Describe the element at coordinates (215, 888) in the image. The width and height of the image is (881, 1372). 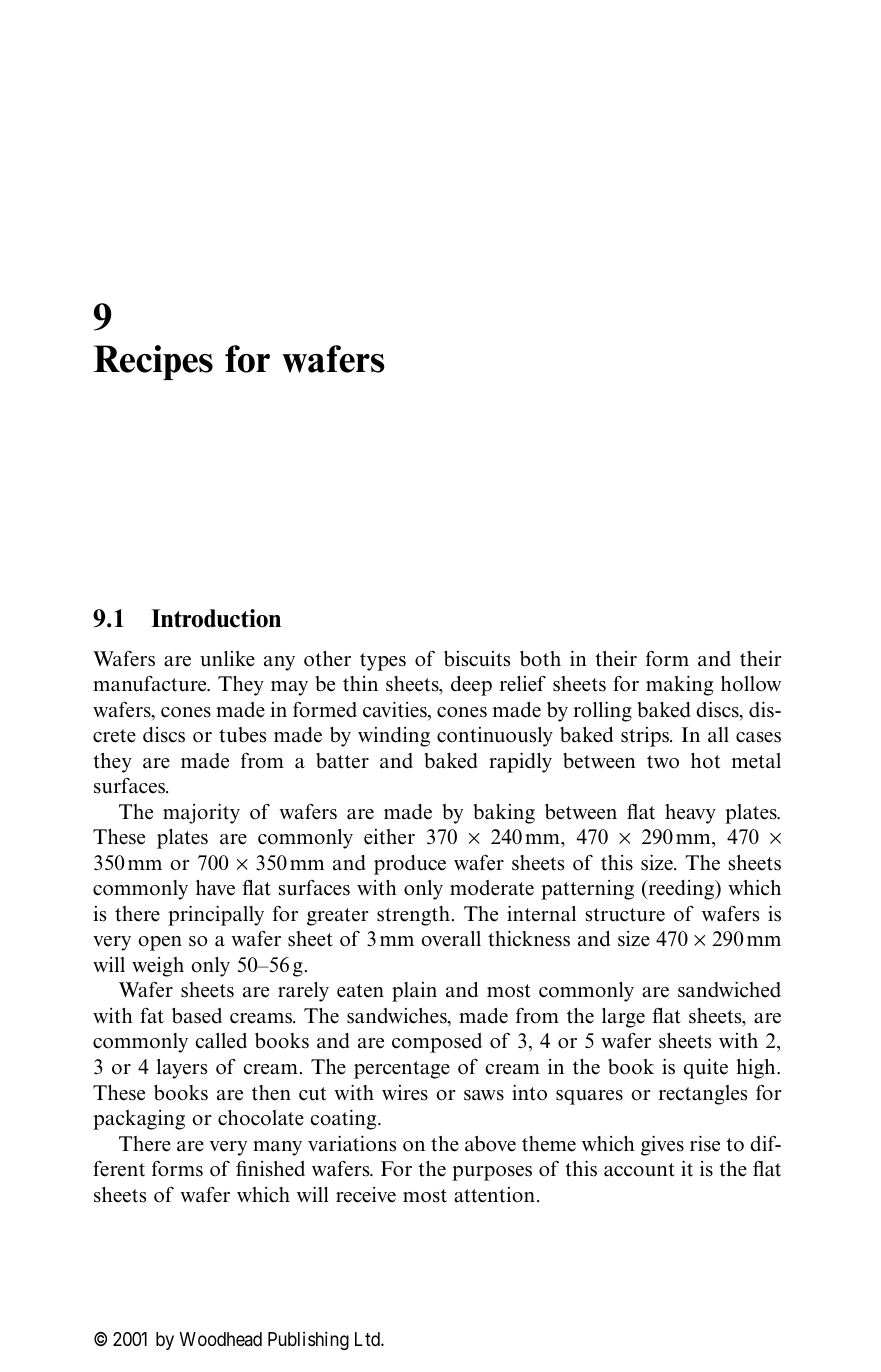
I see `have` at that location.
